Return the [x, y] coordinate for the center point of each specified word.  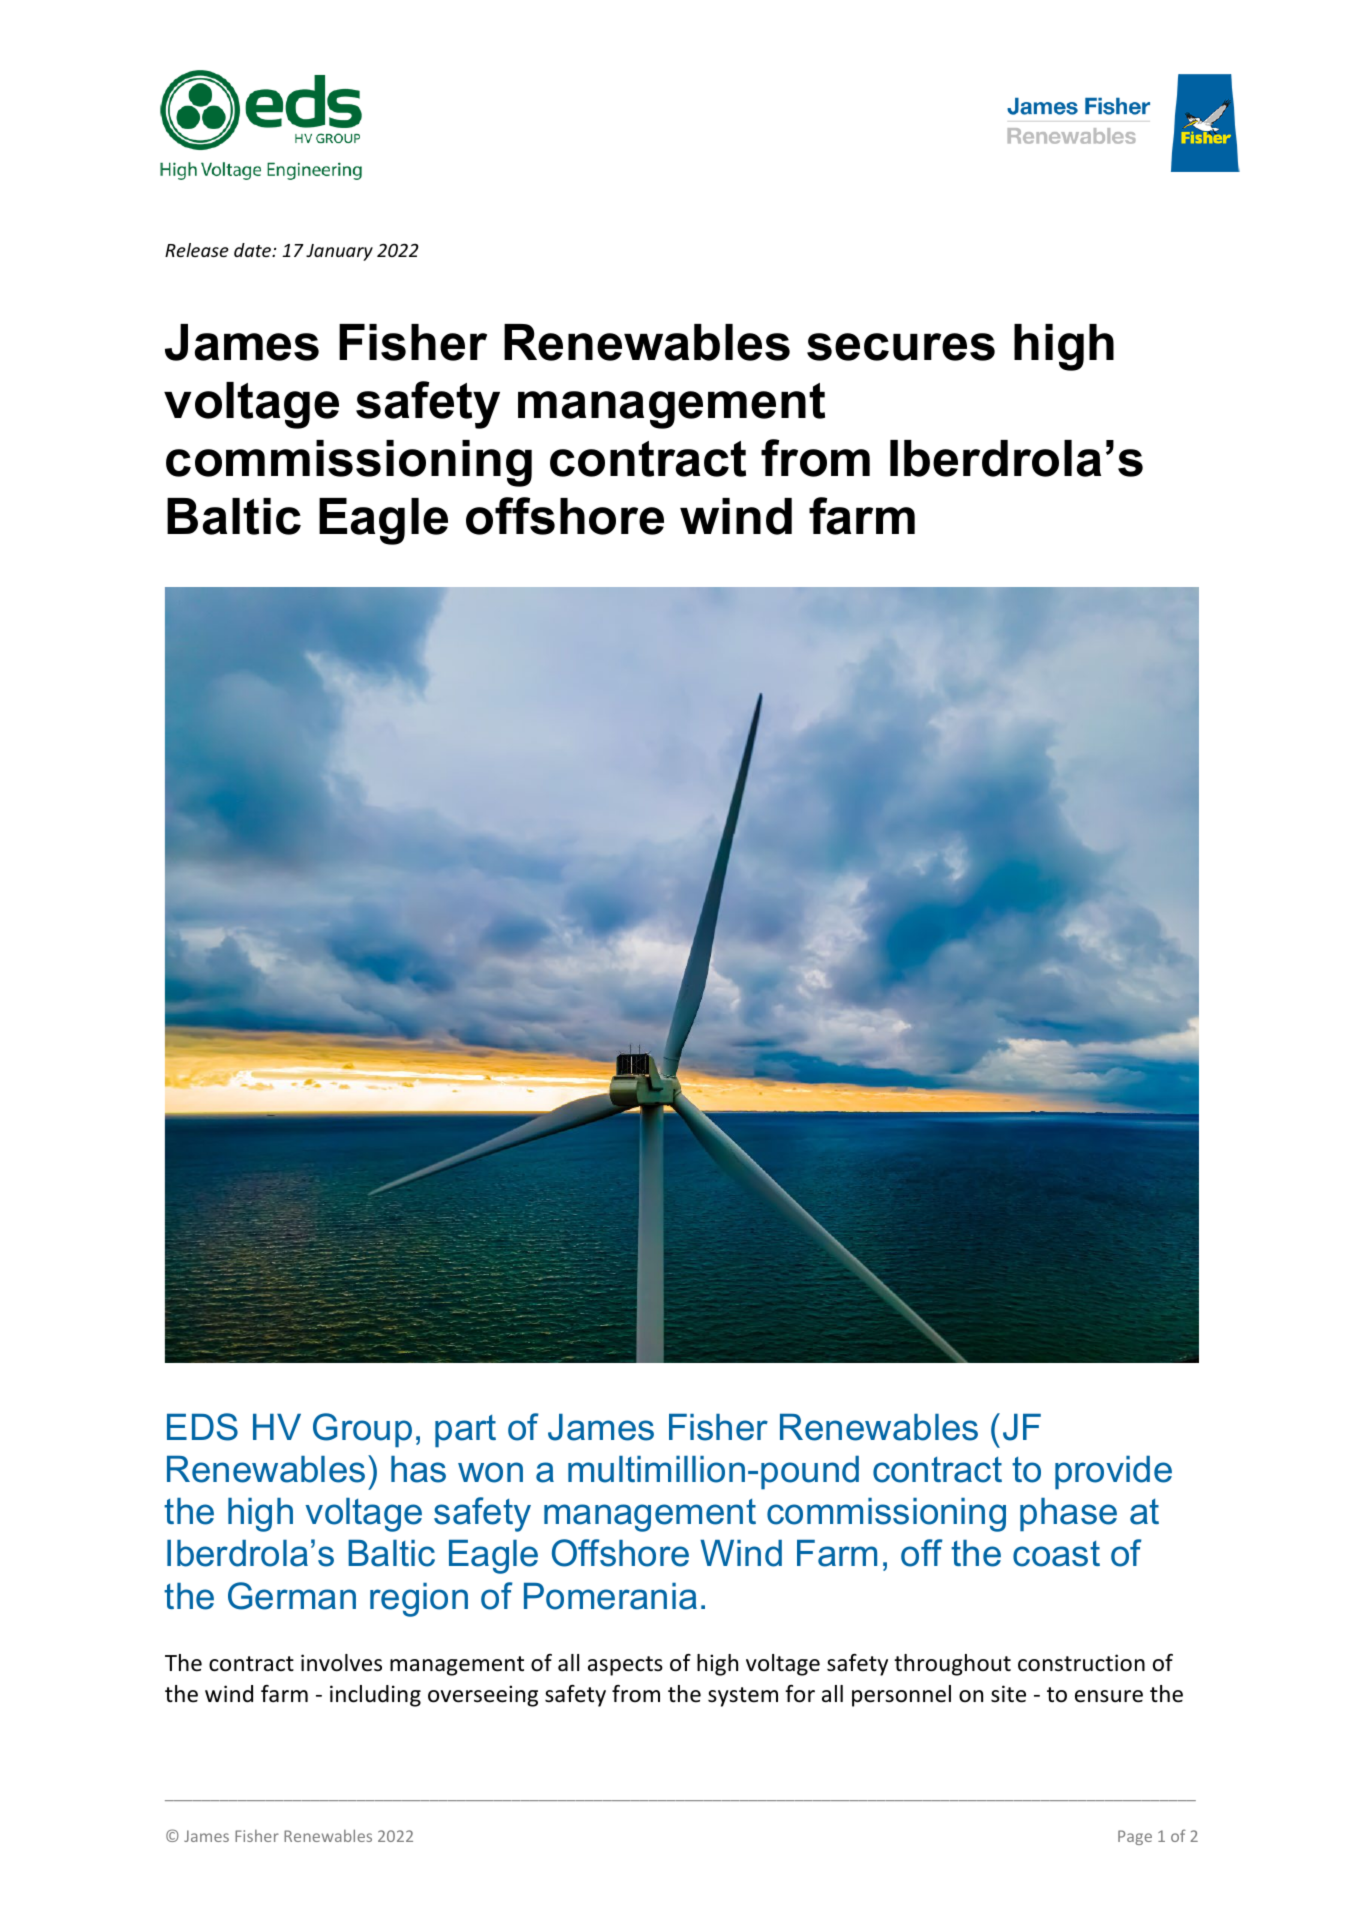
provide [1113, 1473]
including [375, 1696]
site [1008, 1694]
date [254, 250]
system [743, 1697]
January [339, 252]
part [465, 1431]
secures [901, 347]
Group [362, 1430]
